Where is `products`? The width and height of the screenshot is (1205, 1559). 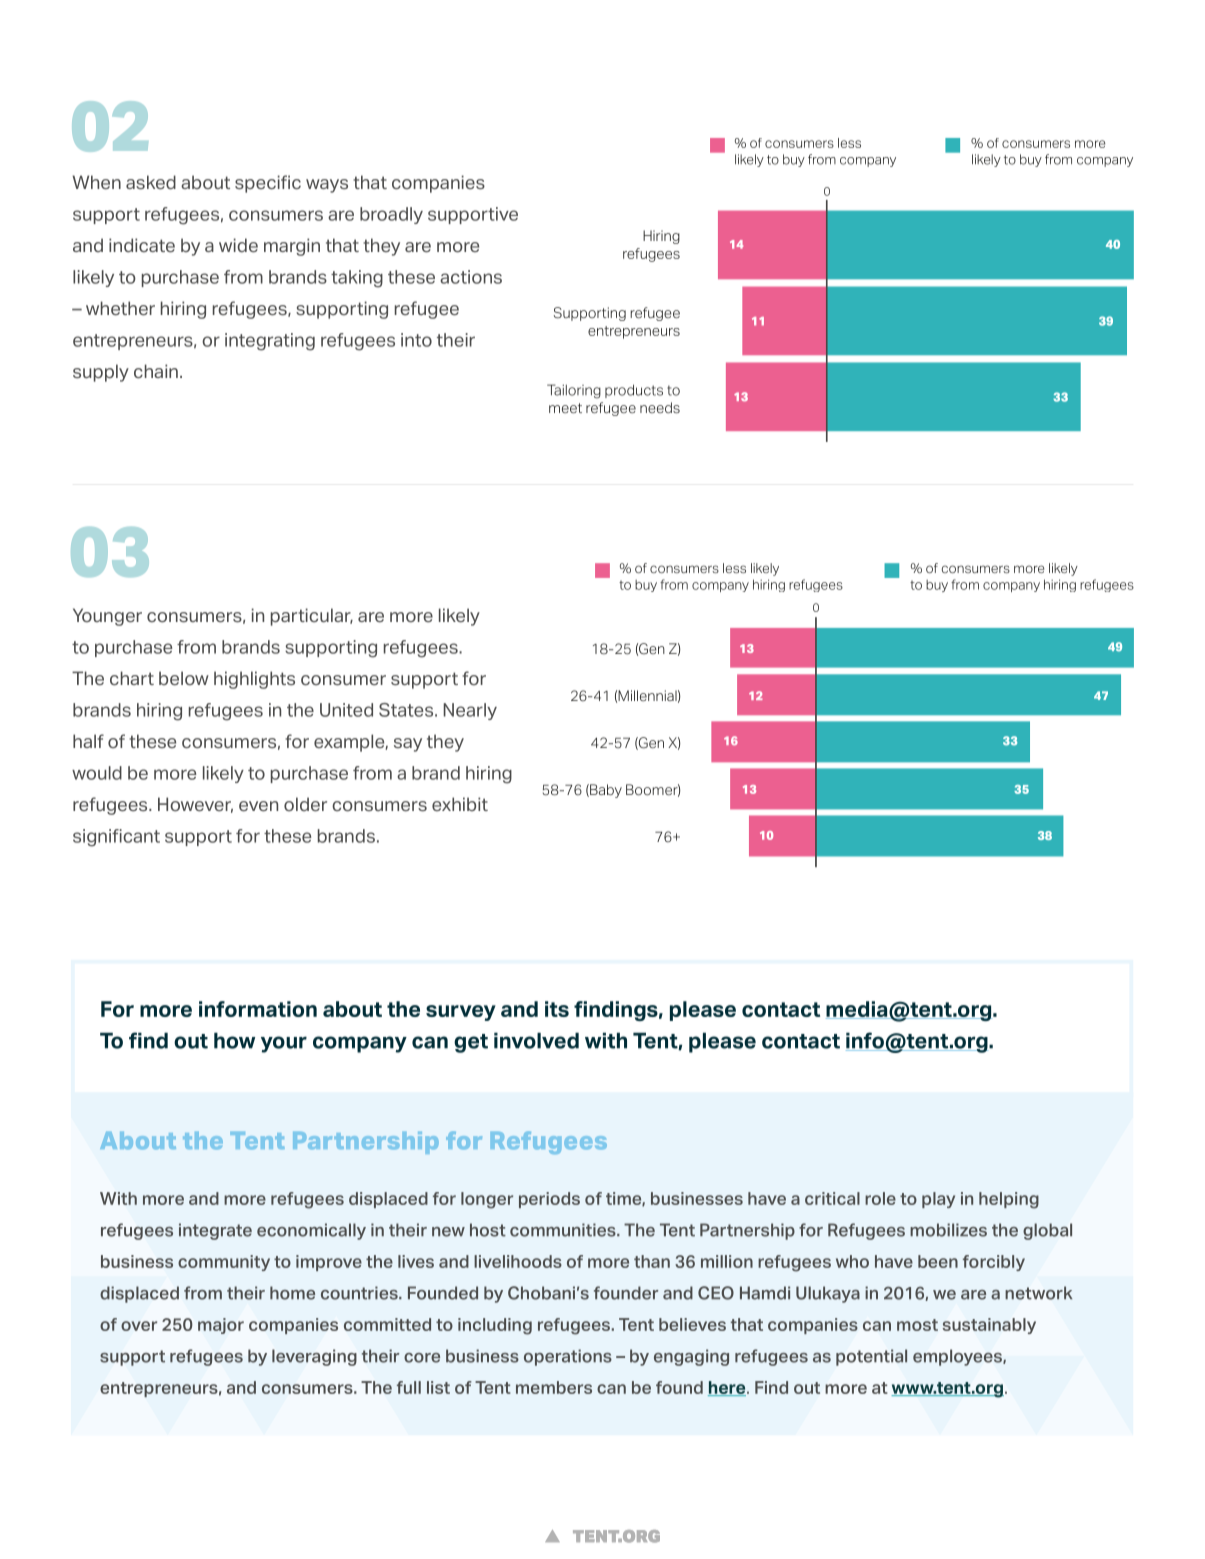 products is located at coordinates (634, 391).
